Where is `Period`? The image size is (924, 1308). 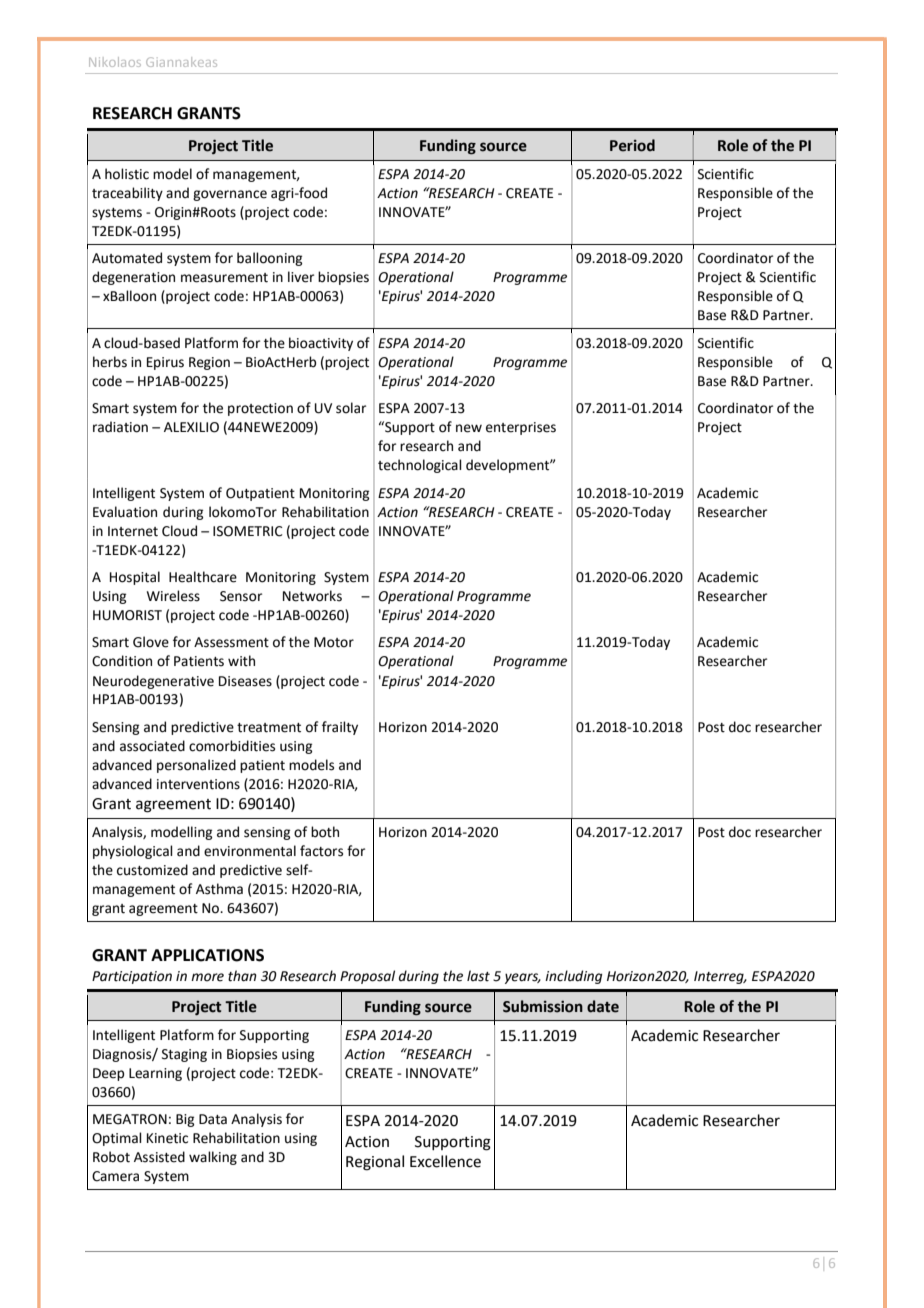 Period is located at coordinates (632, 145).
